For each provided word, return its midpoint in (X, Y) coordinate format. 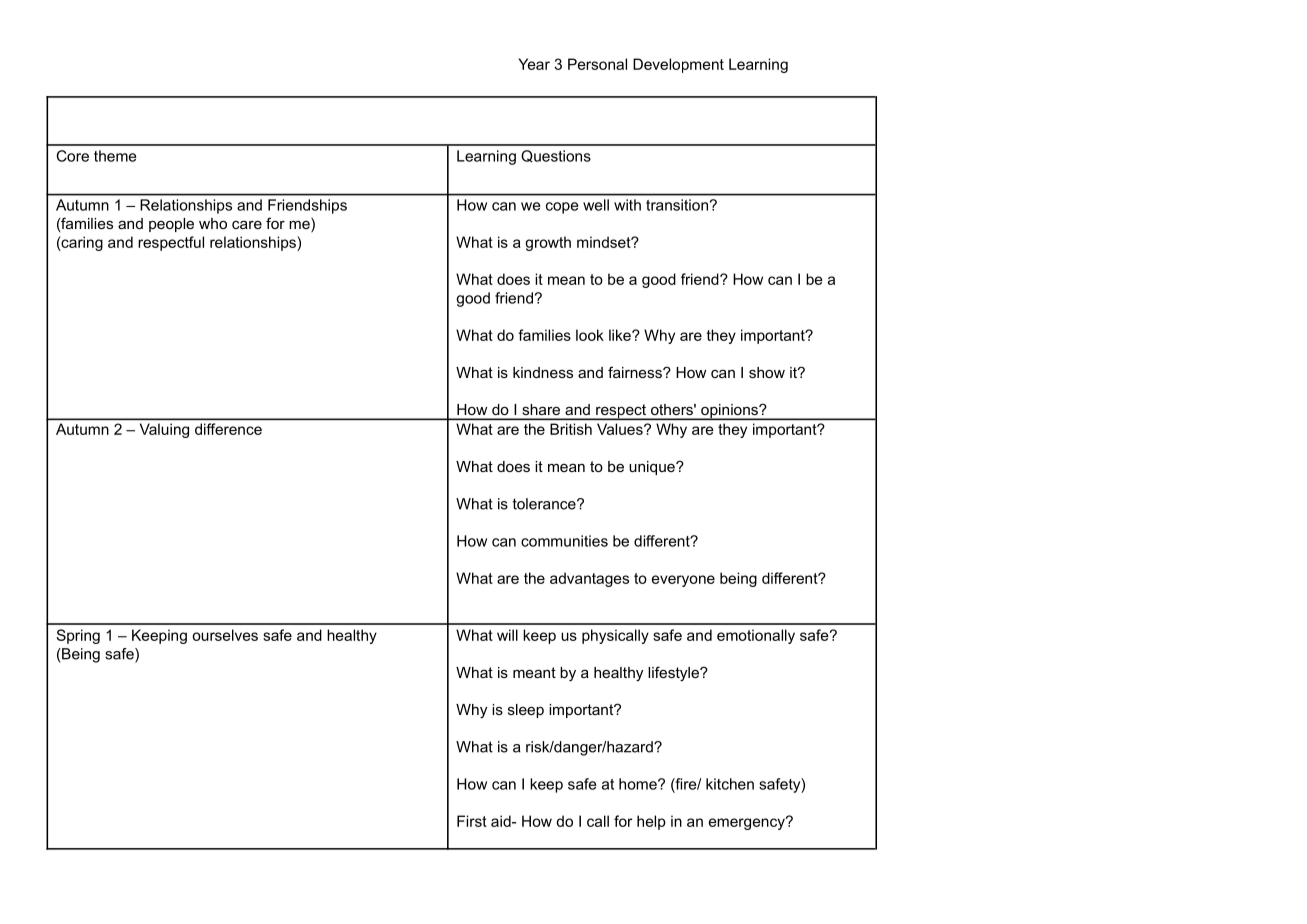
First (472, 821)
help (651, 822)
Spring (78, 636)
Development (678, 65)
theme (115, 156)
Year (534, 64)
